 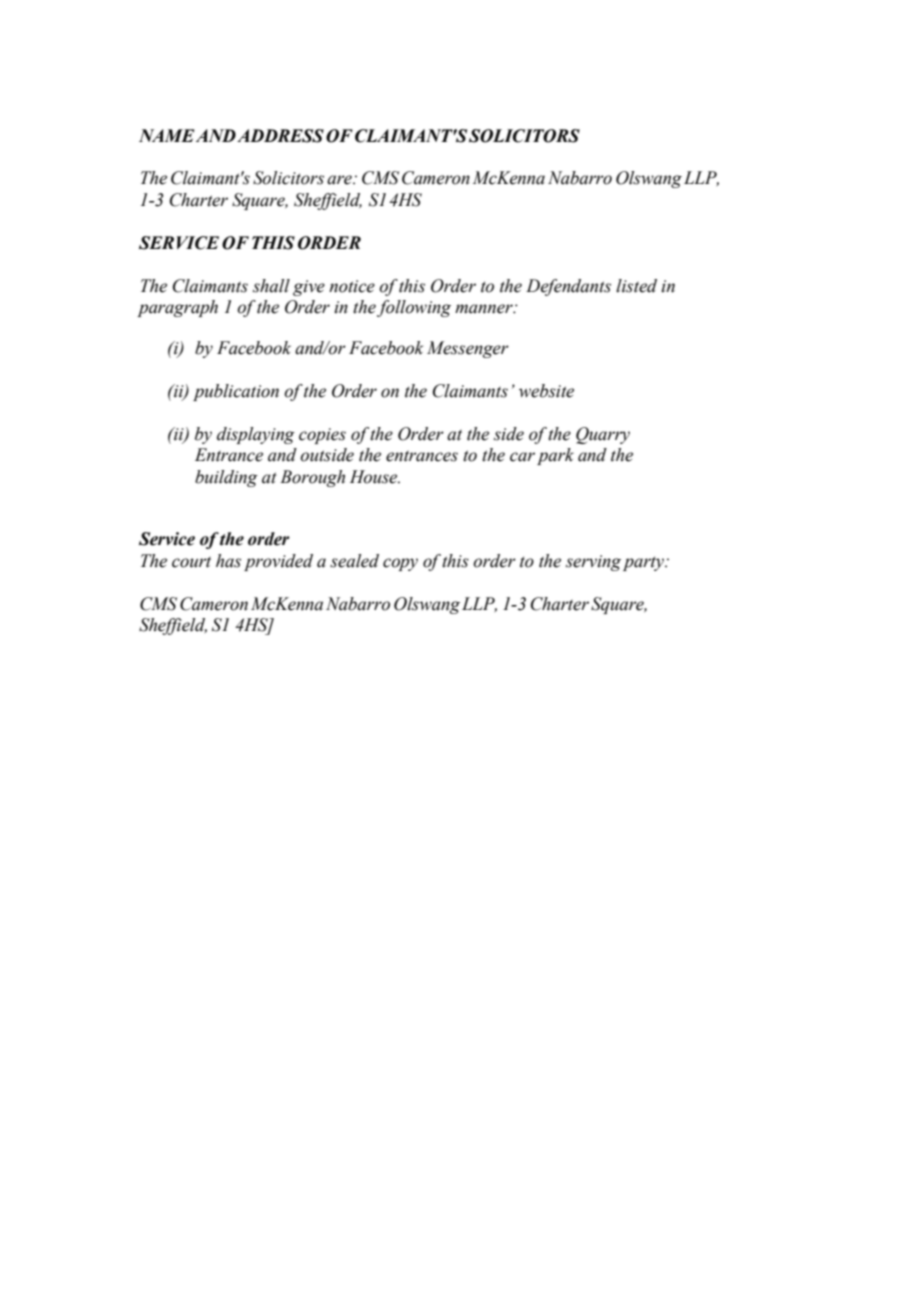 I want to click on Quarry, so click(x=603, y=435).
